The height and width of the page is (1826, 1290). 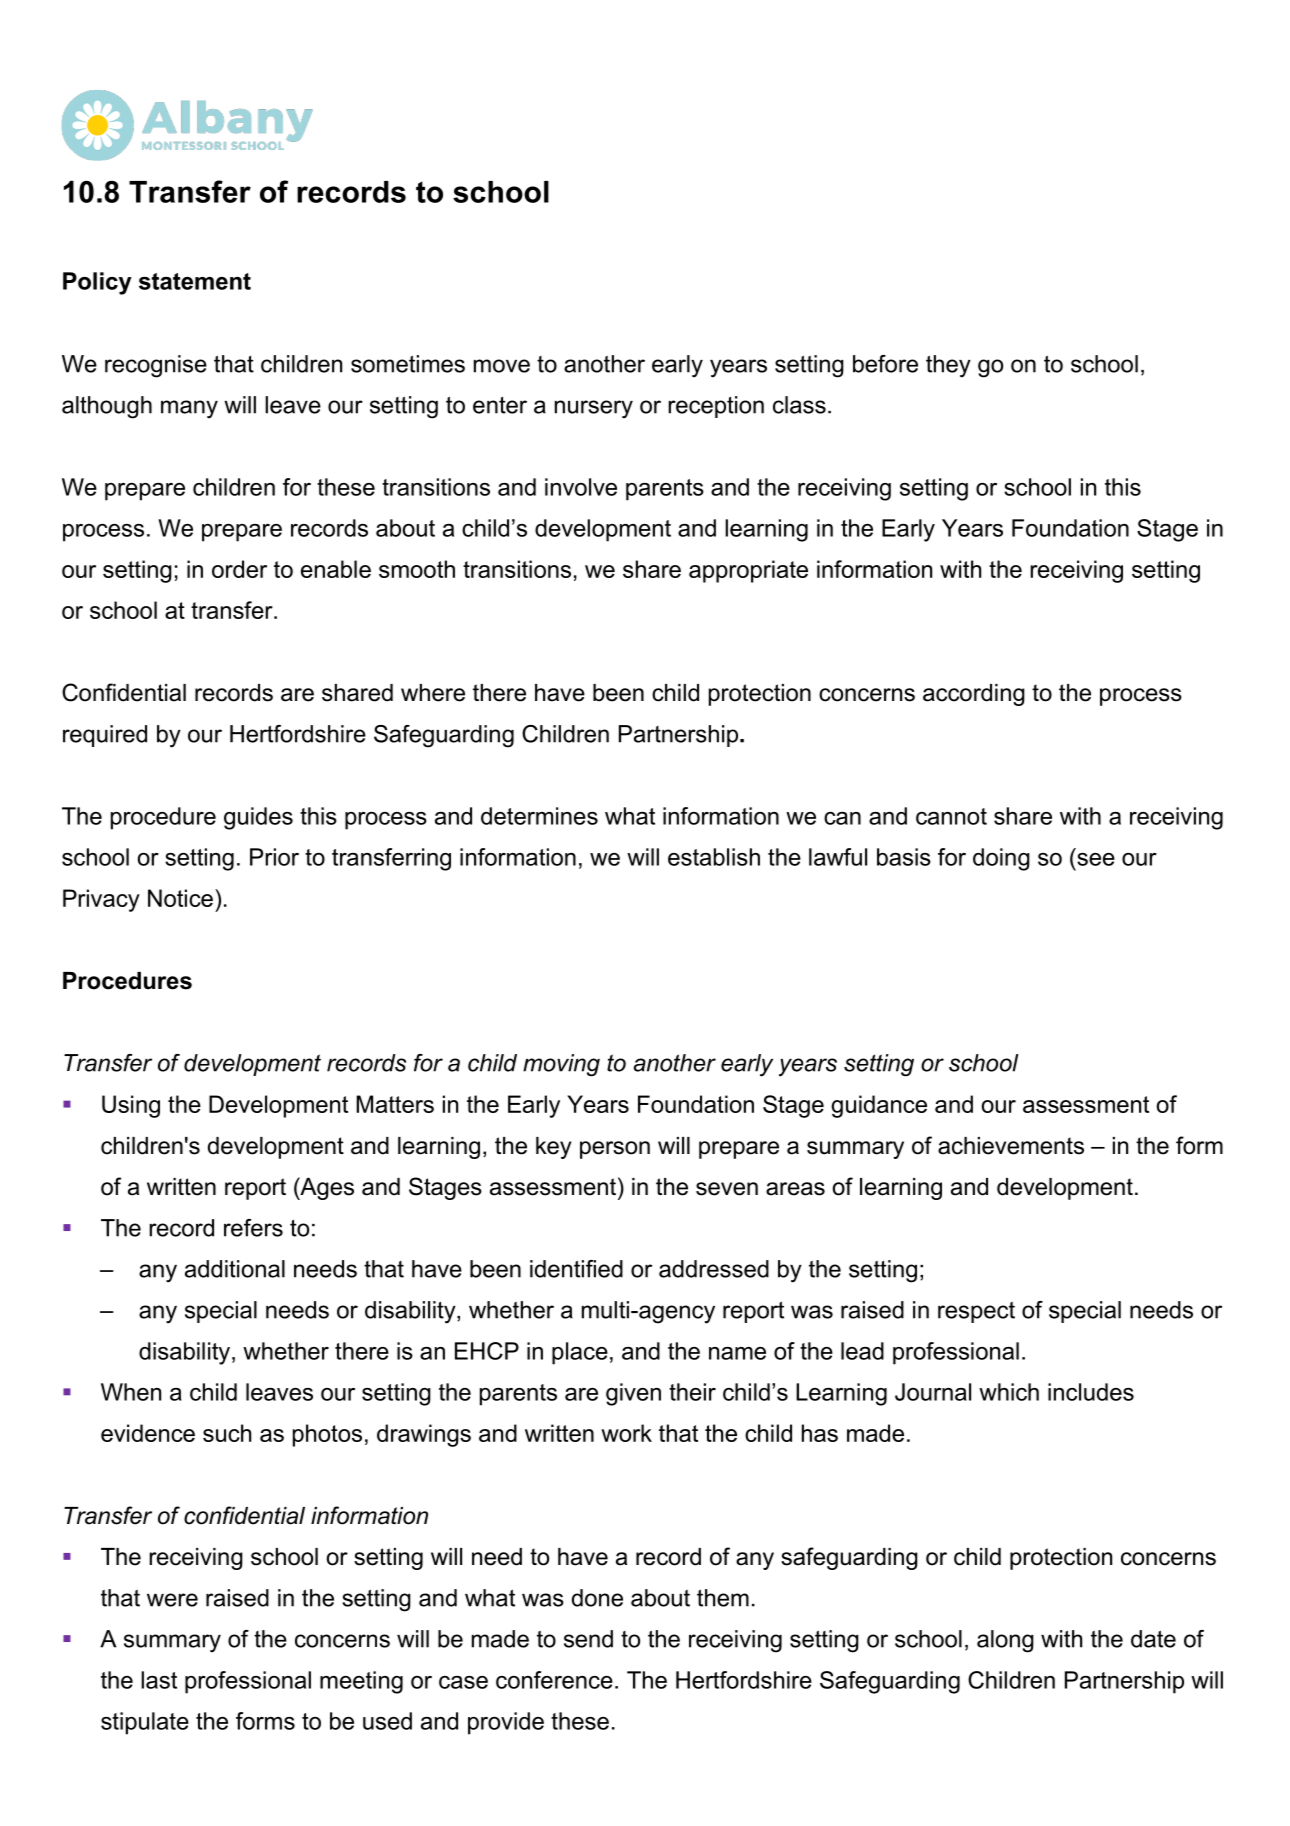 I want to click on last, so click(x=159, y=1680).
